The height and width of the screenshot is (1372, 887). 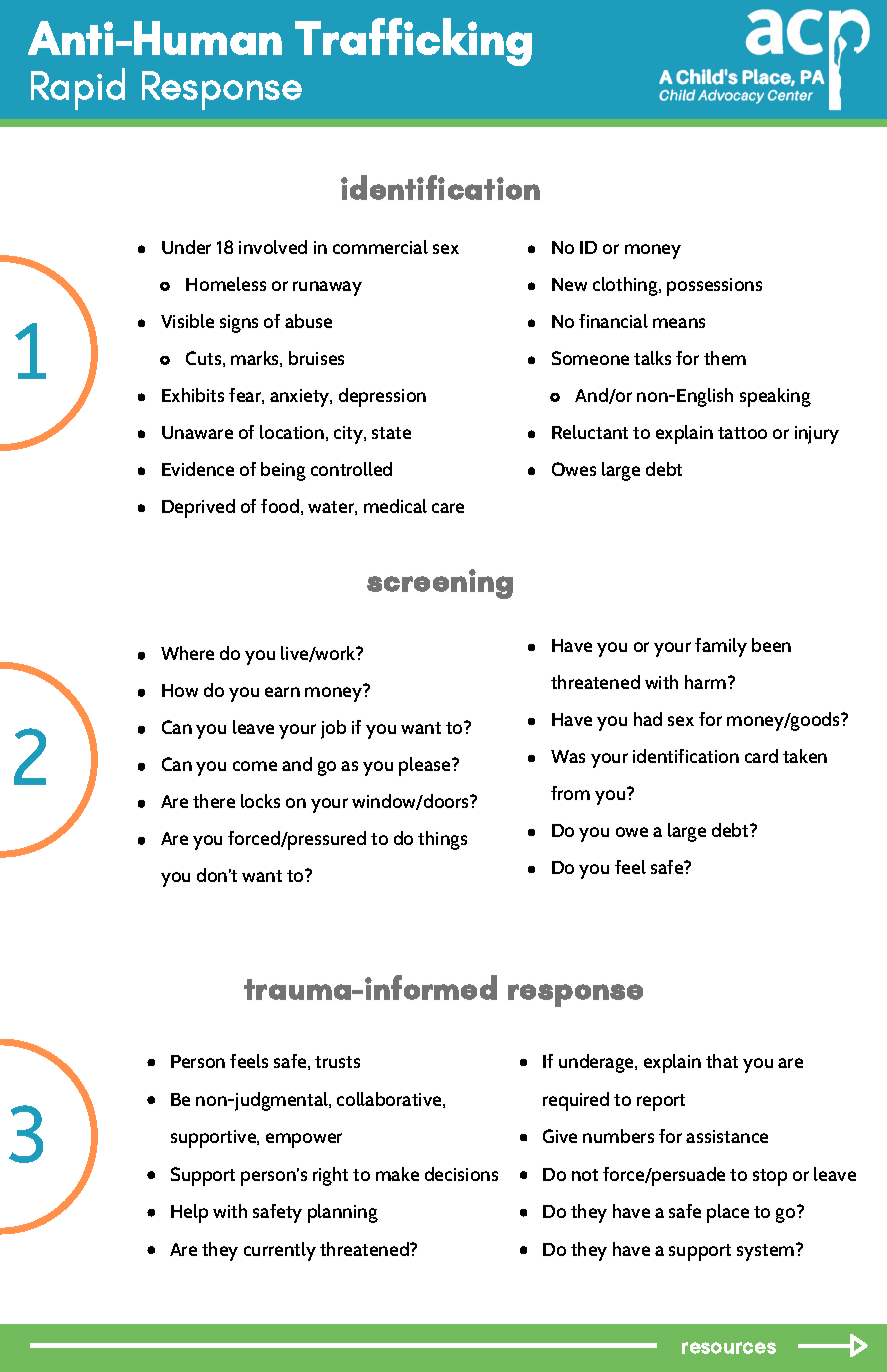 What do you see at coordinates (180, 690) in the screenshot?
I see `How` at bounding box center [180, 690].
